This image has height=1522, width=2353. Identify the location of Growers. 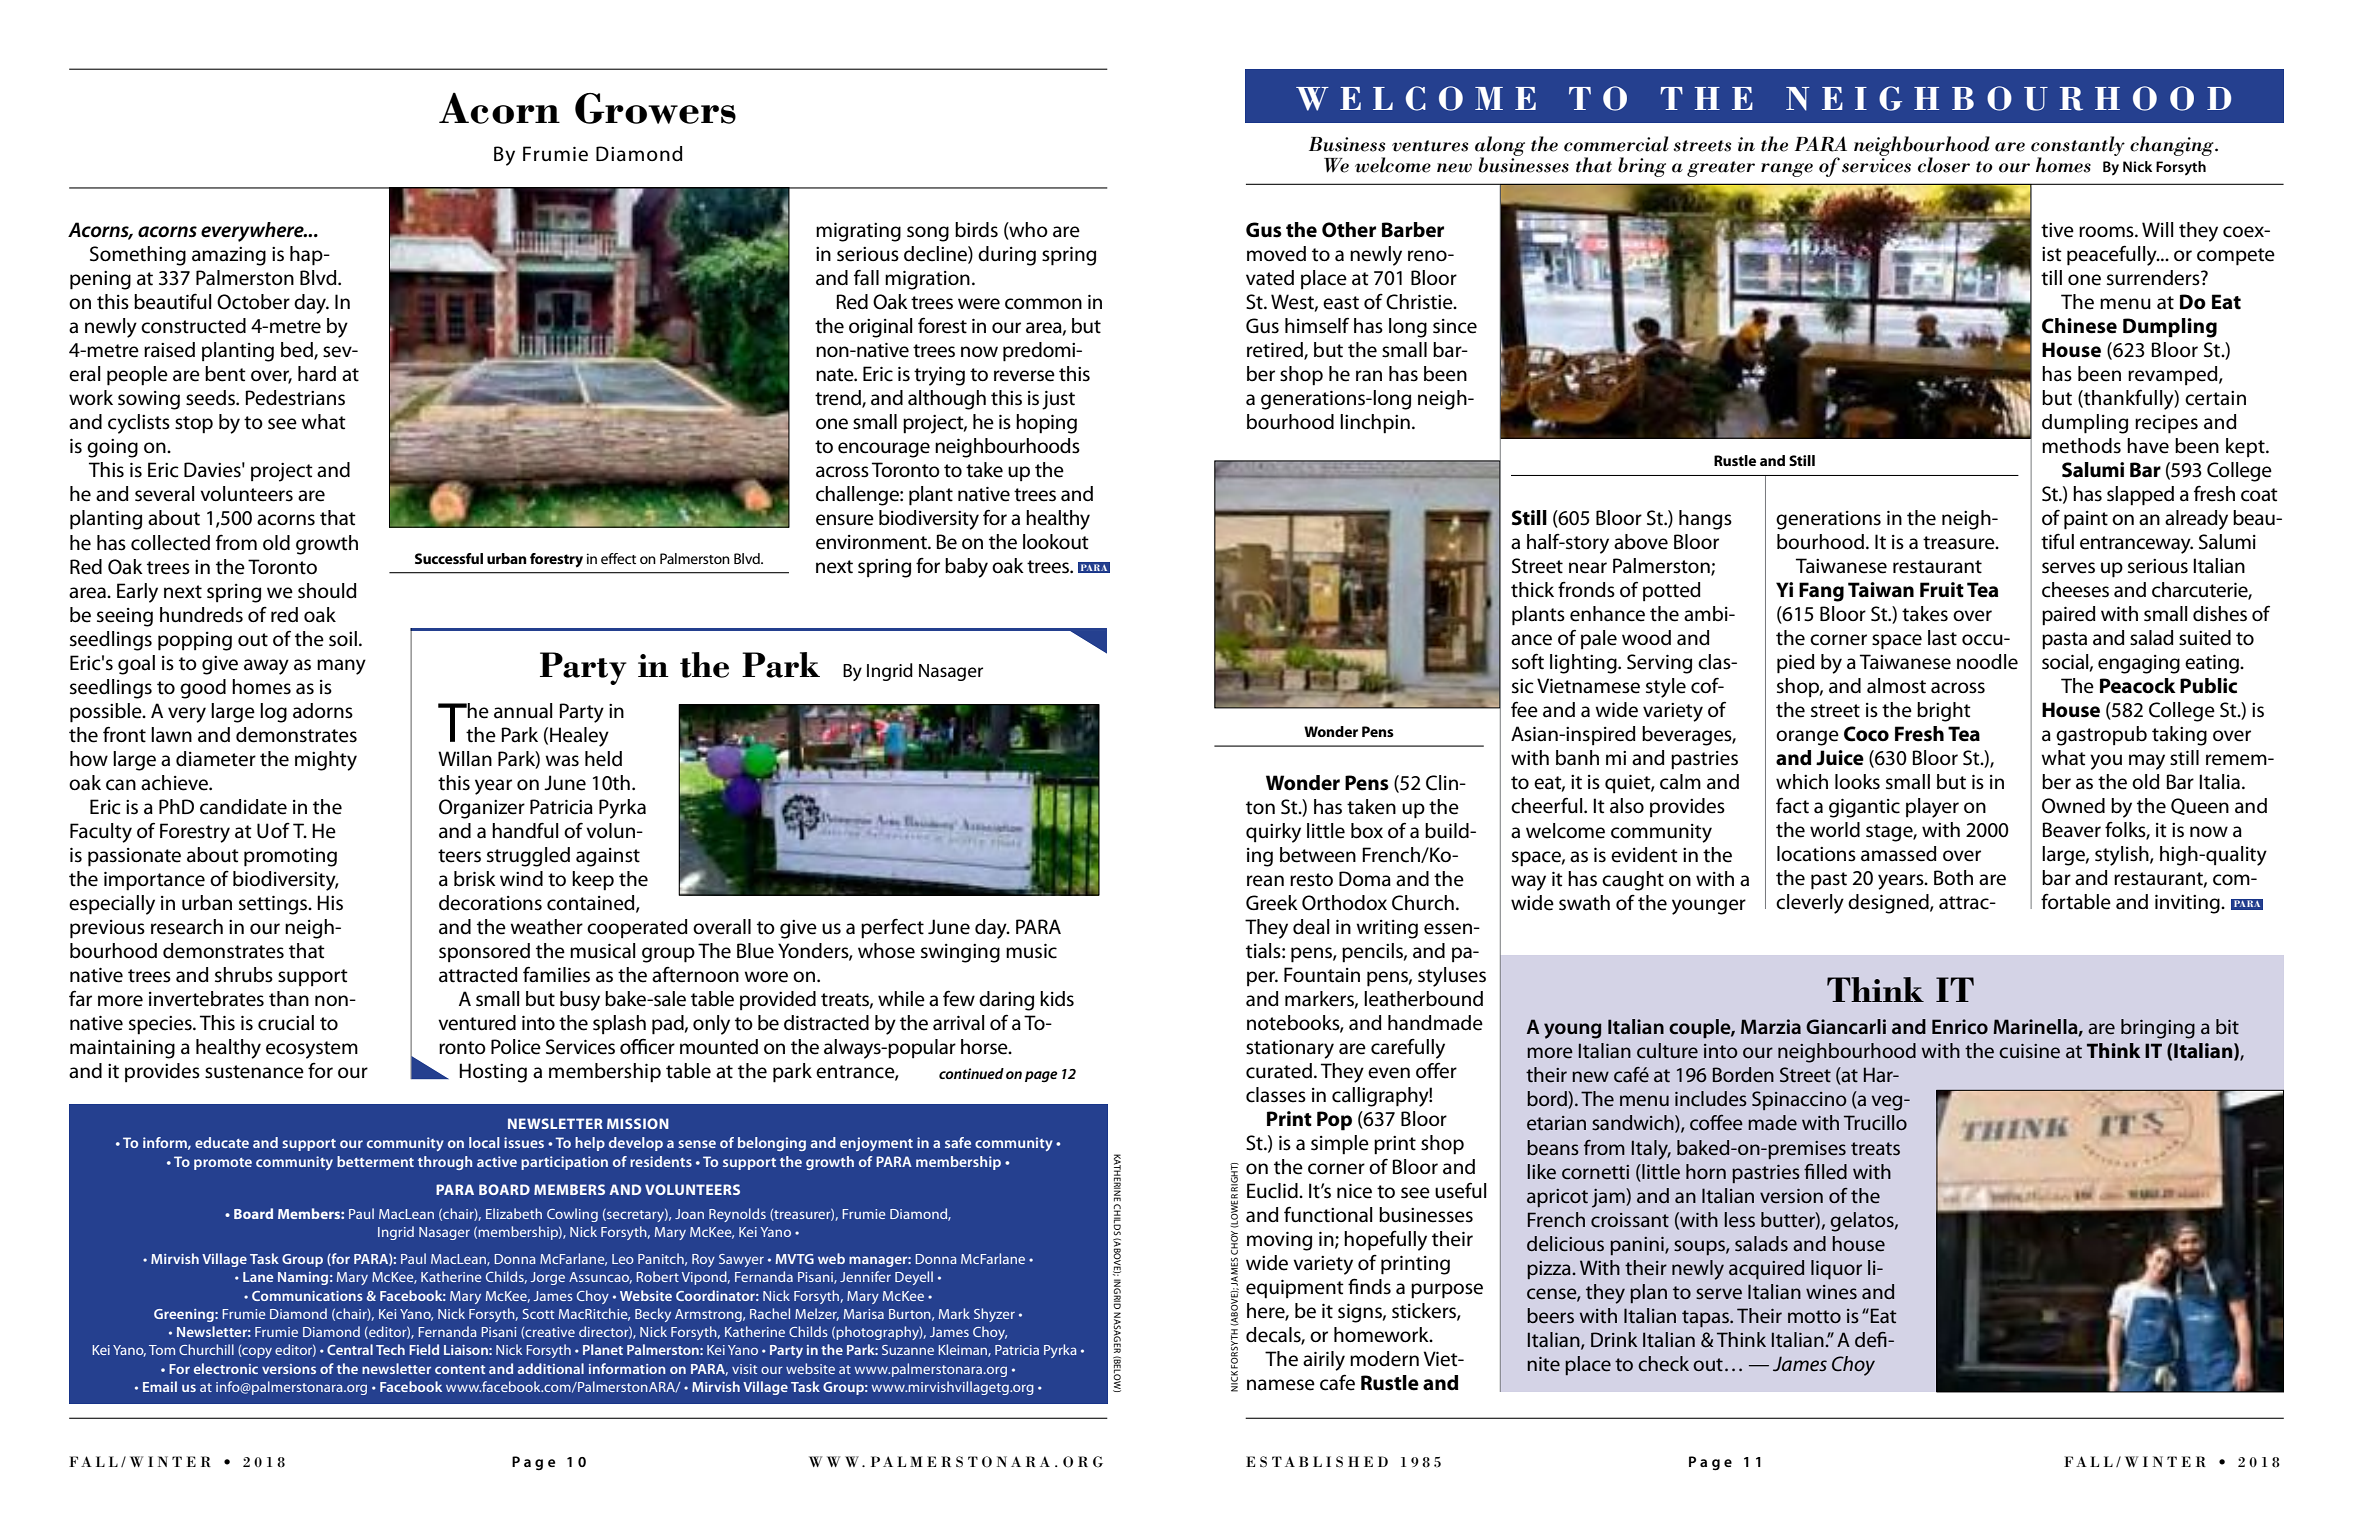
(655, 108).
